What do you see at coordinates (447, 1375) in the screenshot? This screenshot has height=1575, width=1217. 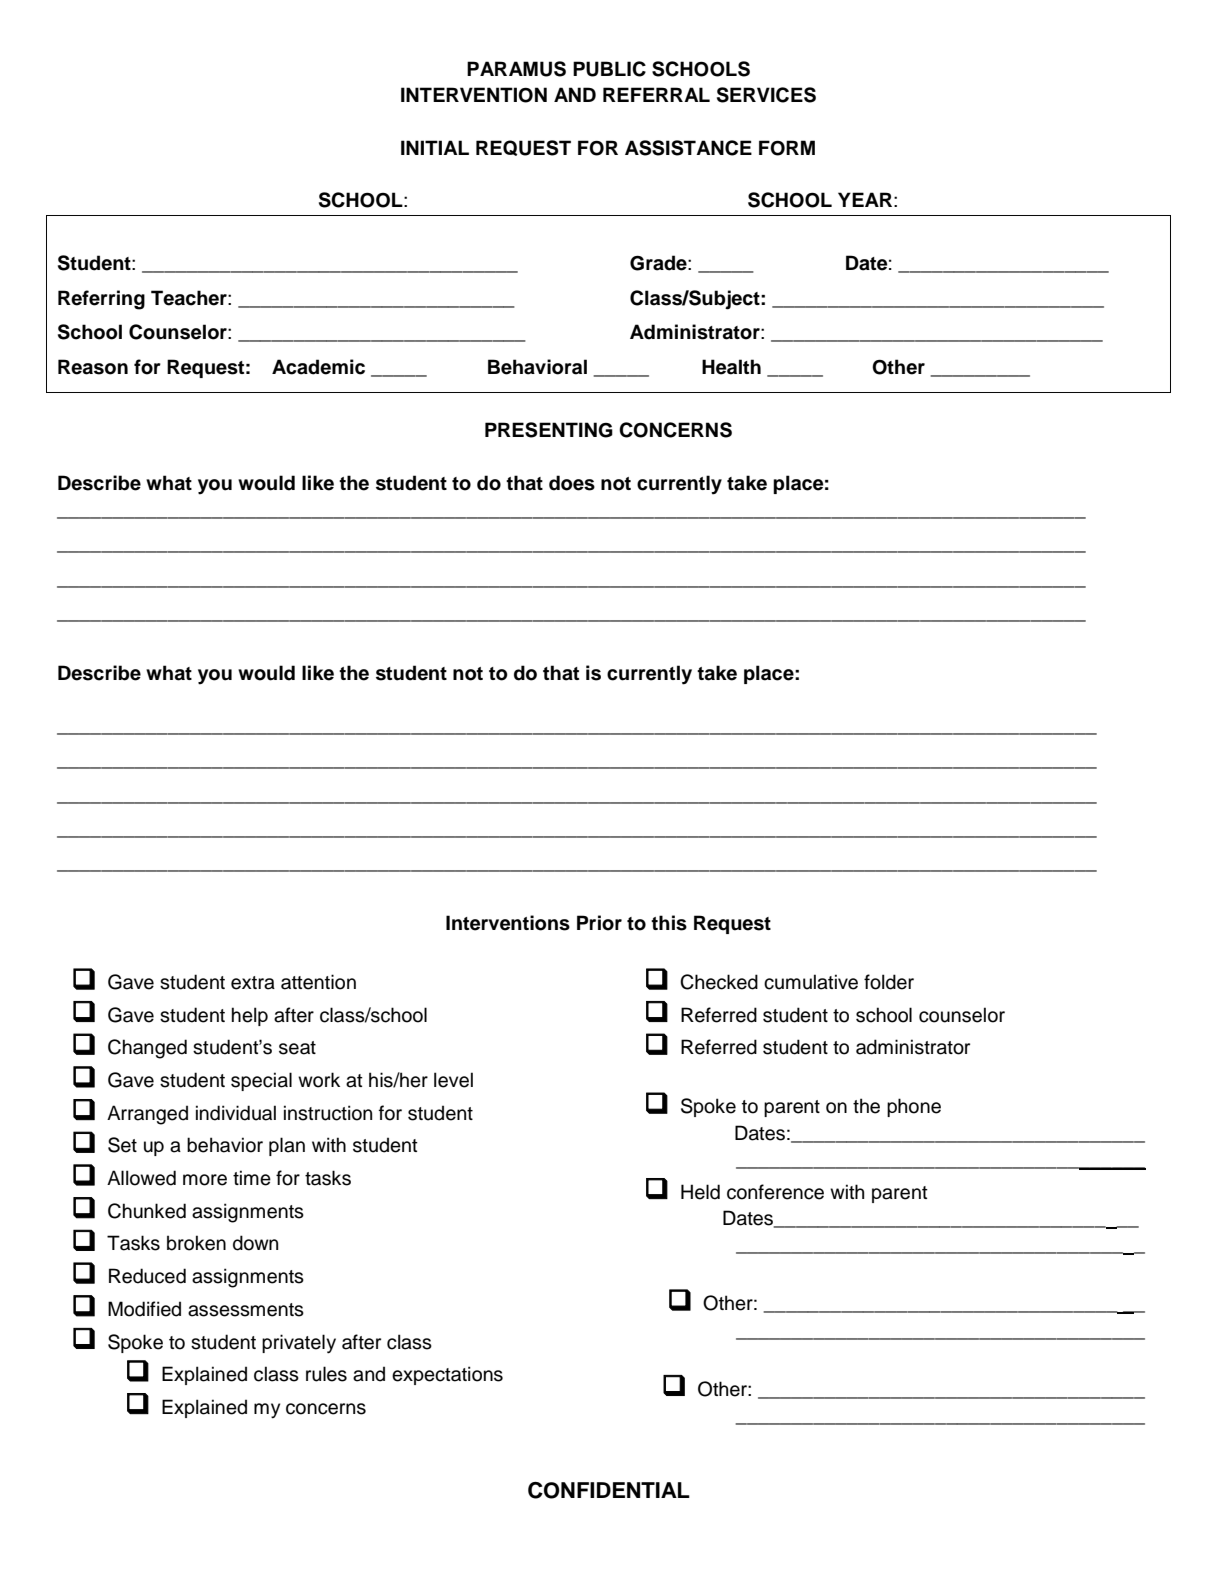 I see `expectations` at bounding box center [447, 1375].
